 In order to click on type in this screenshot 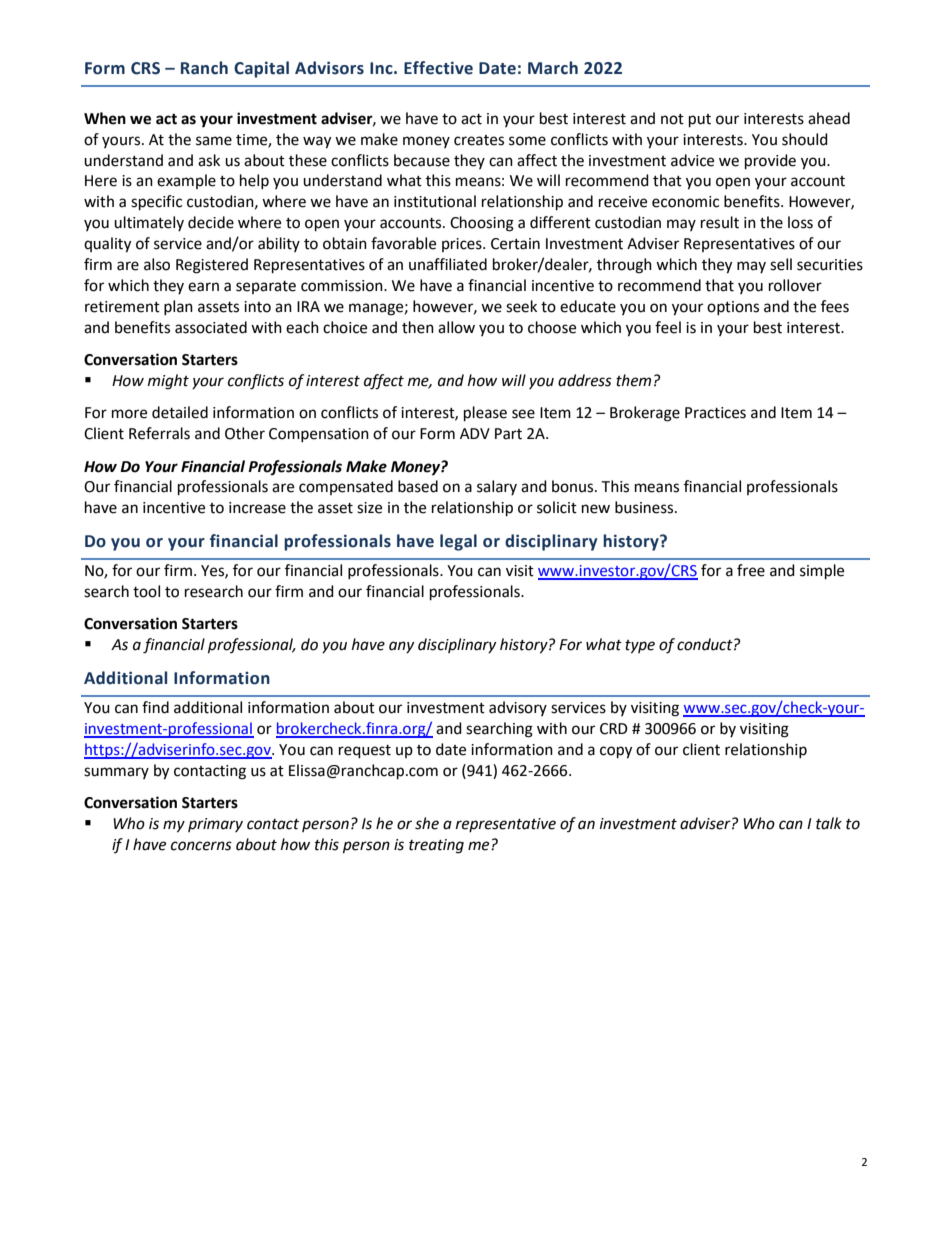, I will do `click(640, 647)`.
